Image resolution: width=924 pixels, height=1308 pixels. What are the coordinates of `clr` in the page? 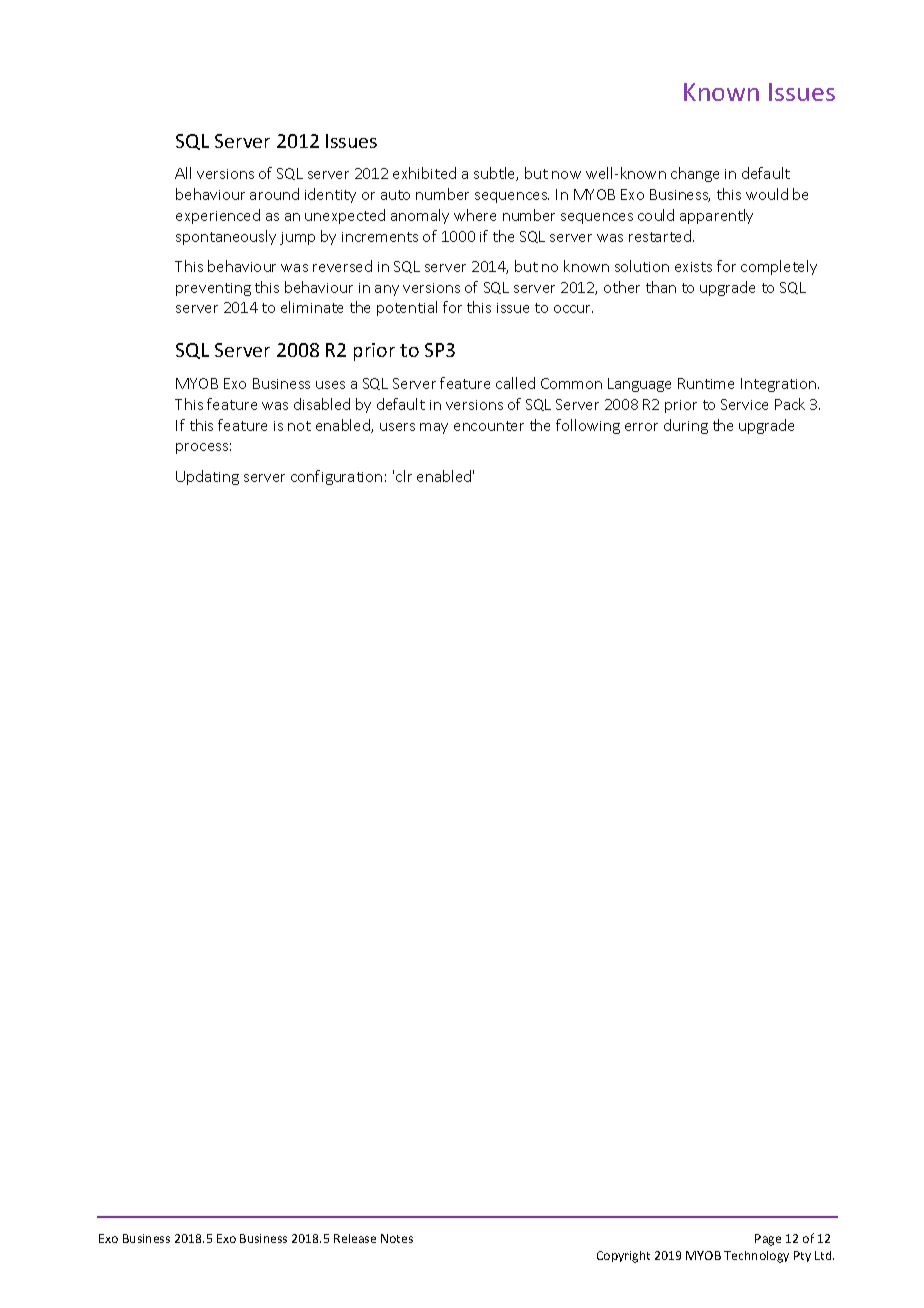 It's located at (404, 476).
